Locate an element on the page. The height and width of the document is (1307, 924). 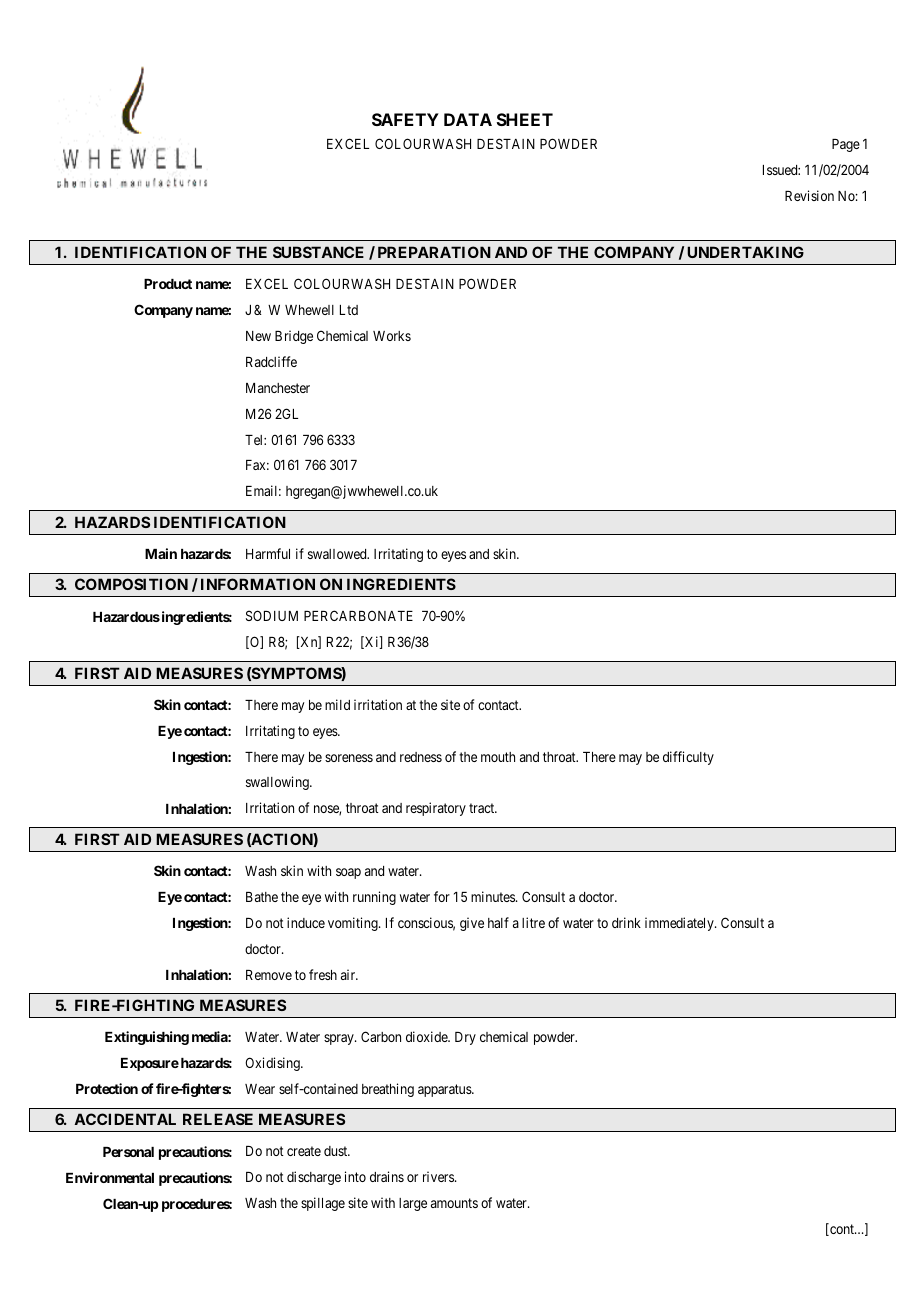
apparatus is located at coordinates (445, 1090).
